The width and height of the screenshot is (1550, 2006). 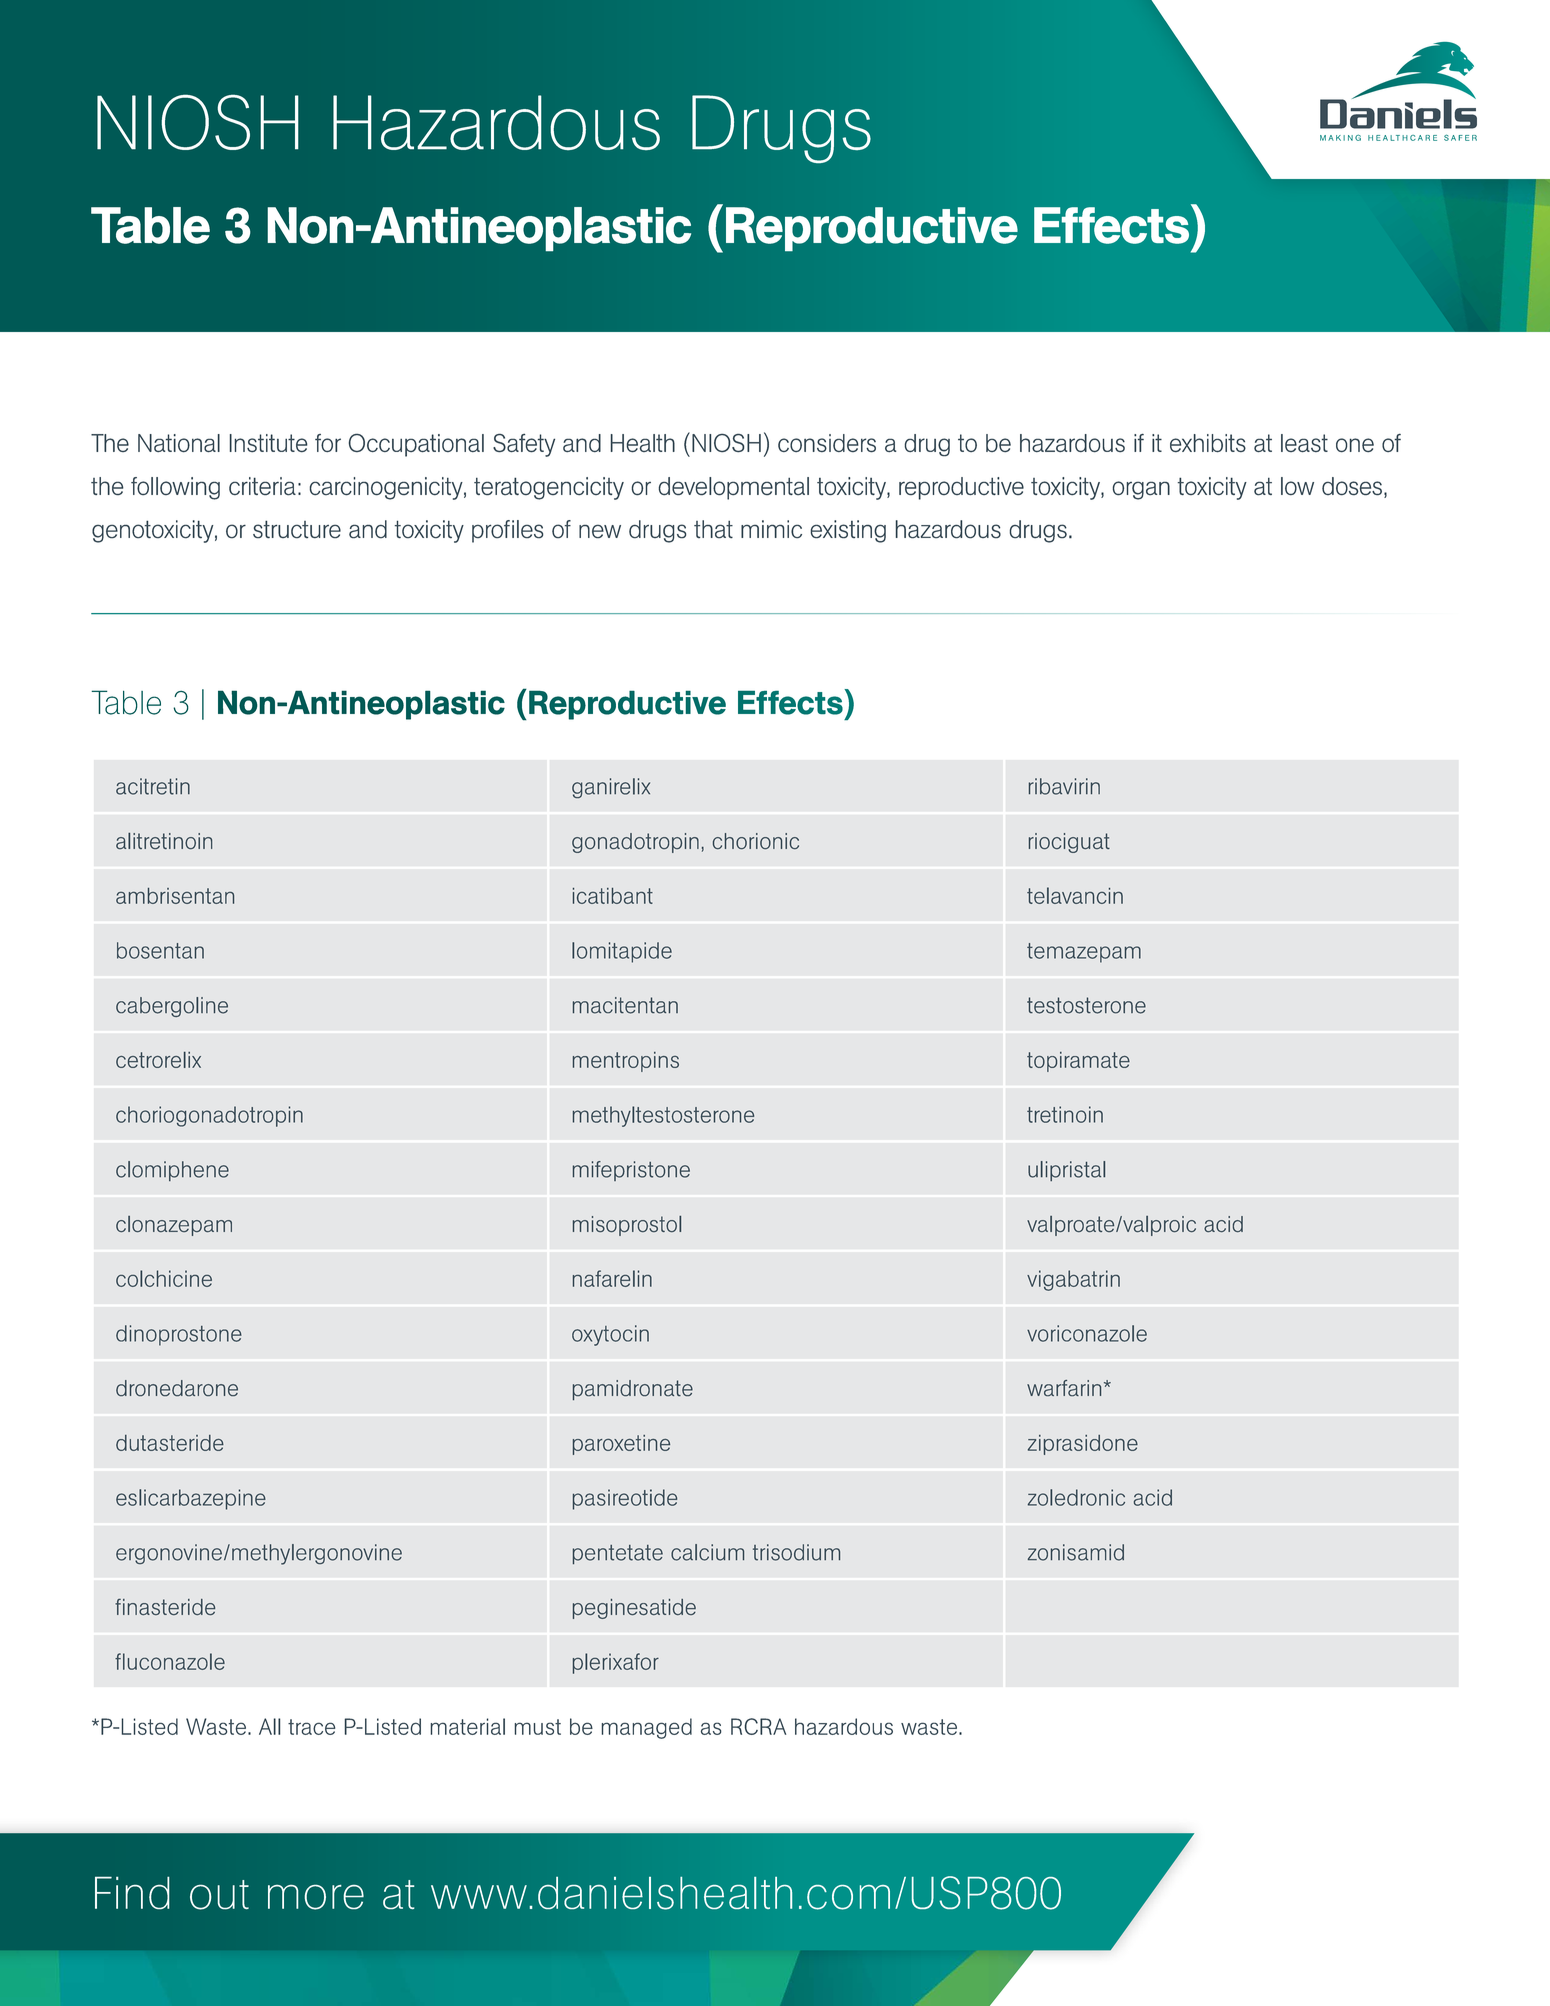 What do you see at coordinates (1141, 490) in the screenshot?
I see `organ` at bounding box center [1141, 490].
